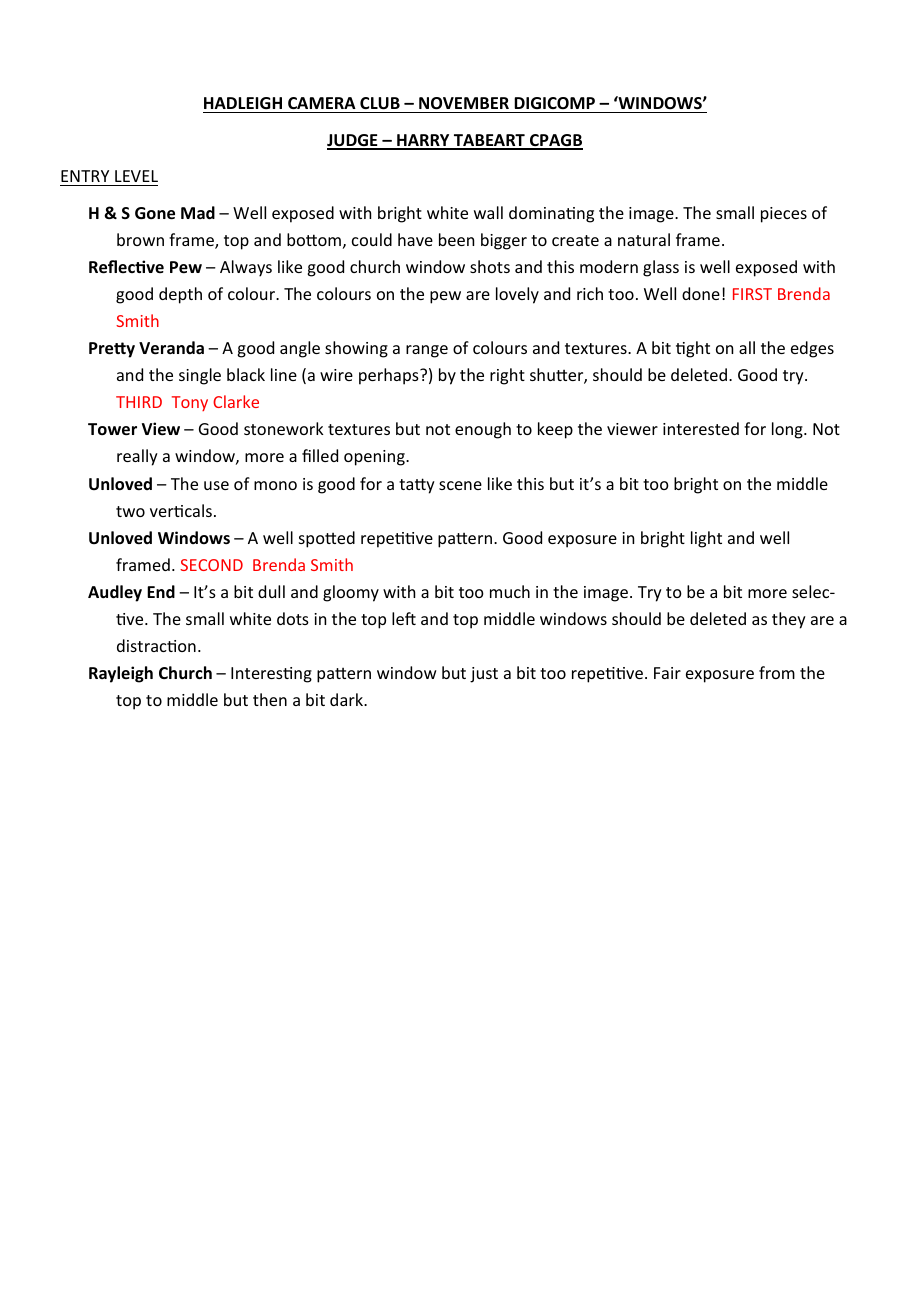 The image size is (924, 1308). I want to click on interested, so click(701, 428).
